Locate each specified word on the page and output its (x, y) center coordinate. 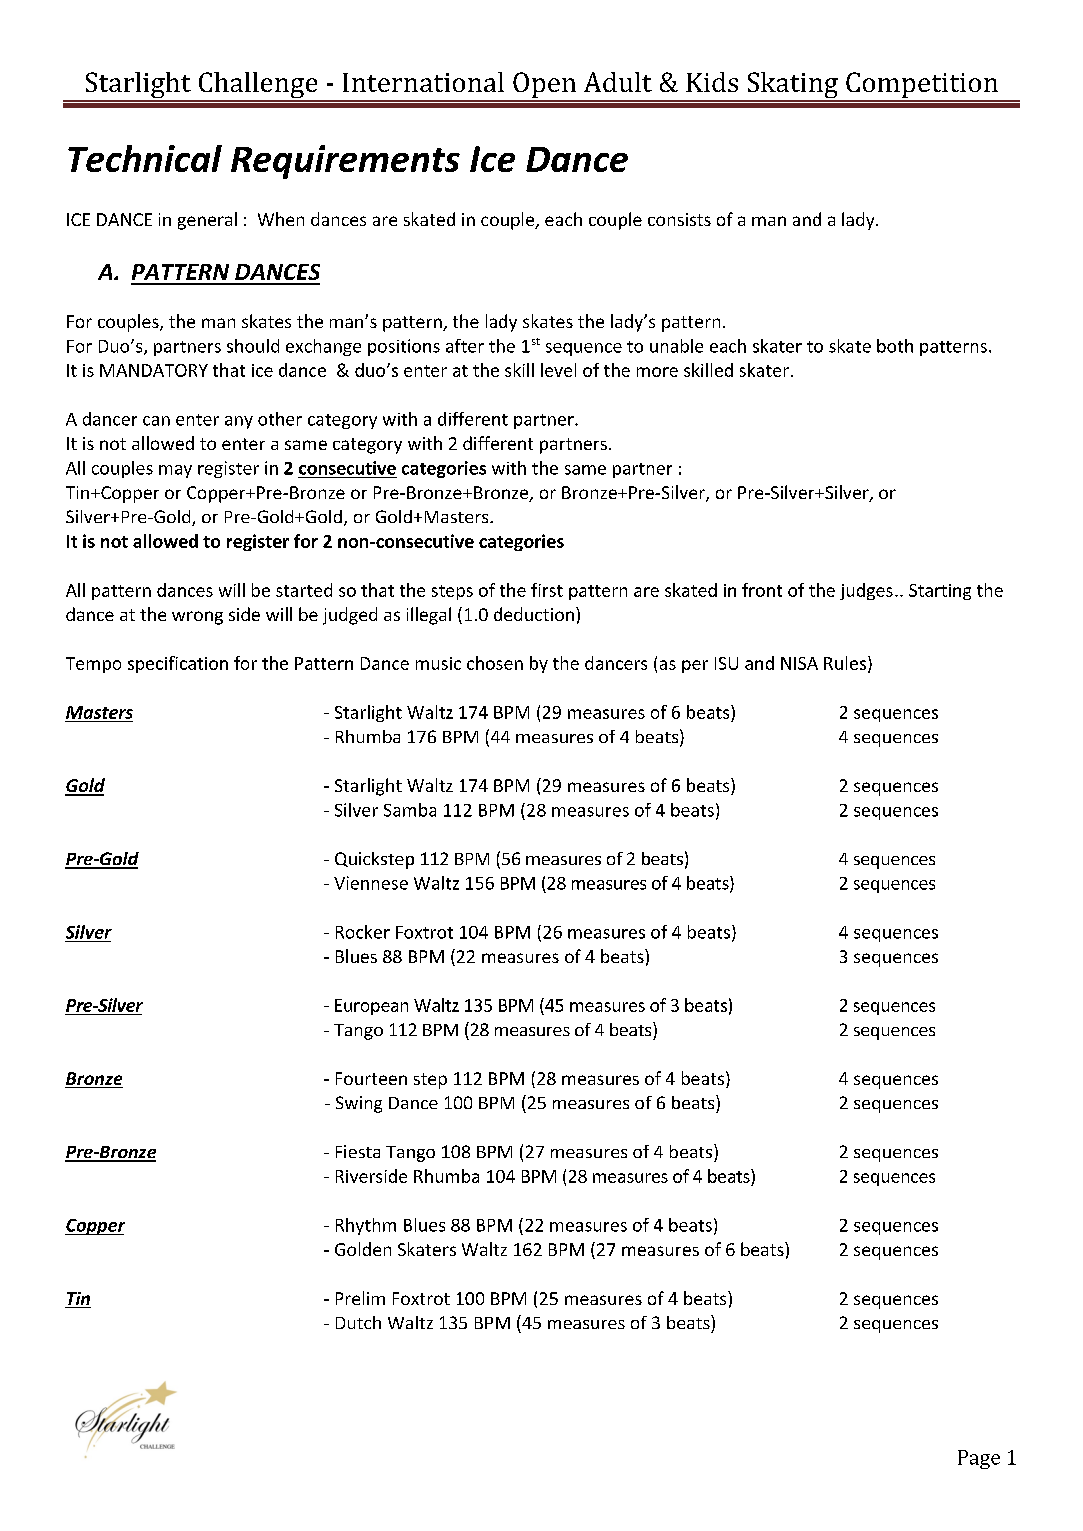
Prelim (360, 1298)
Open (545, 86)
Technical (145, 158)
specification (178, 664)
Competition (922, 86)
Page (979, 1459)
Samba (410, 810)
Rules (845, 663)
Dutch (358, 1322)
